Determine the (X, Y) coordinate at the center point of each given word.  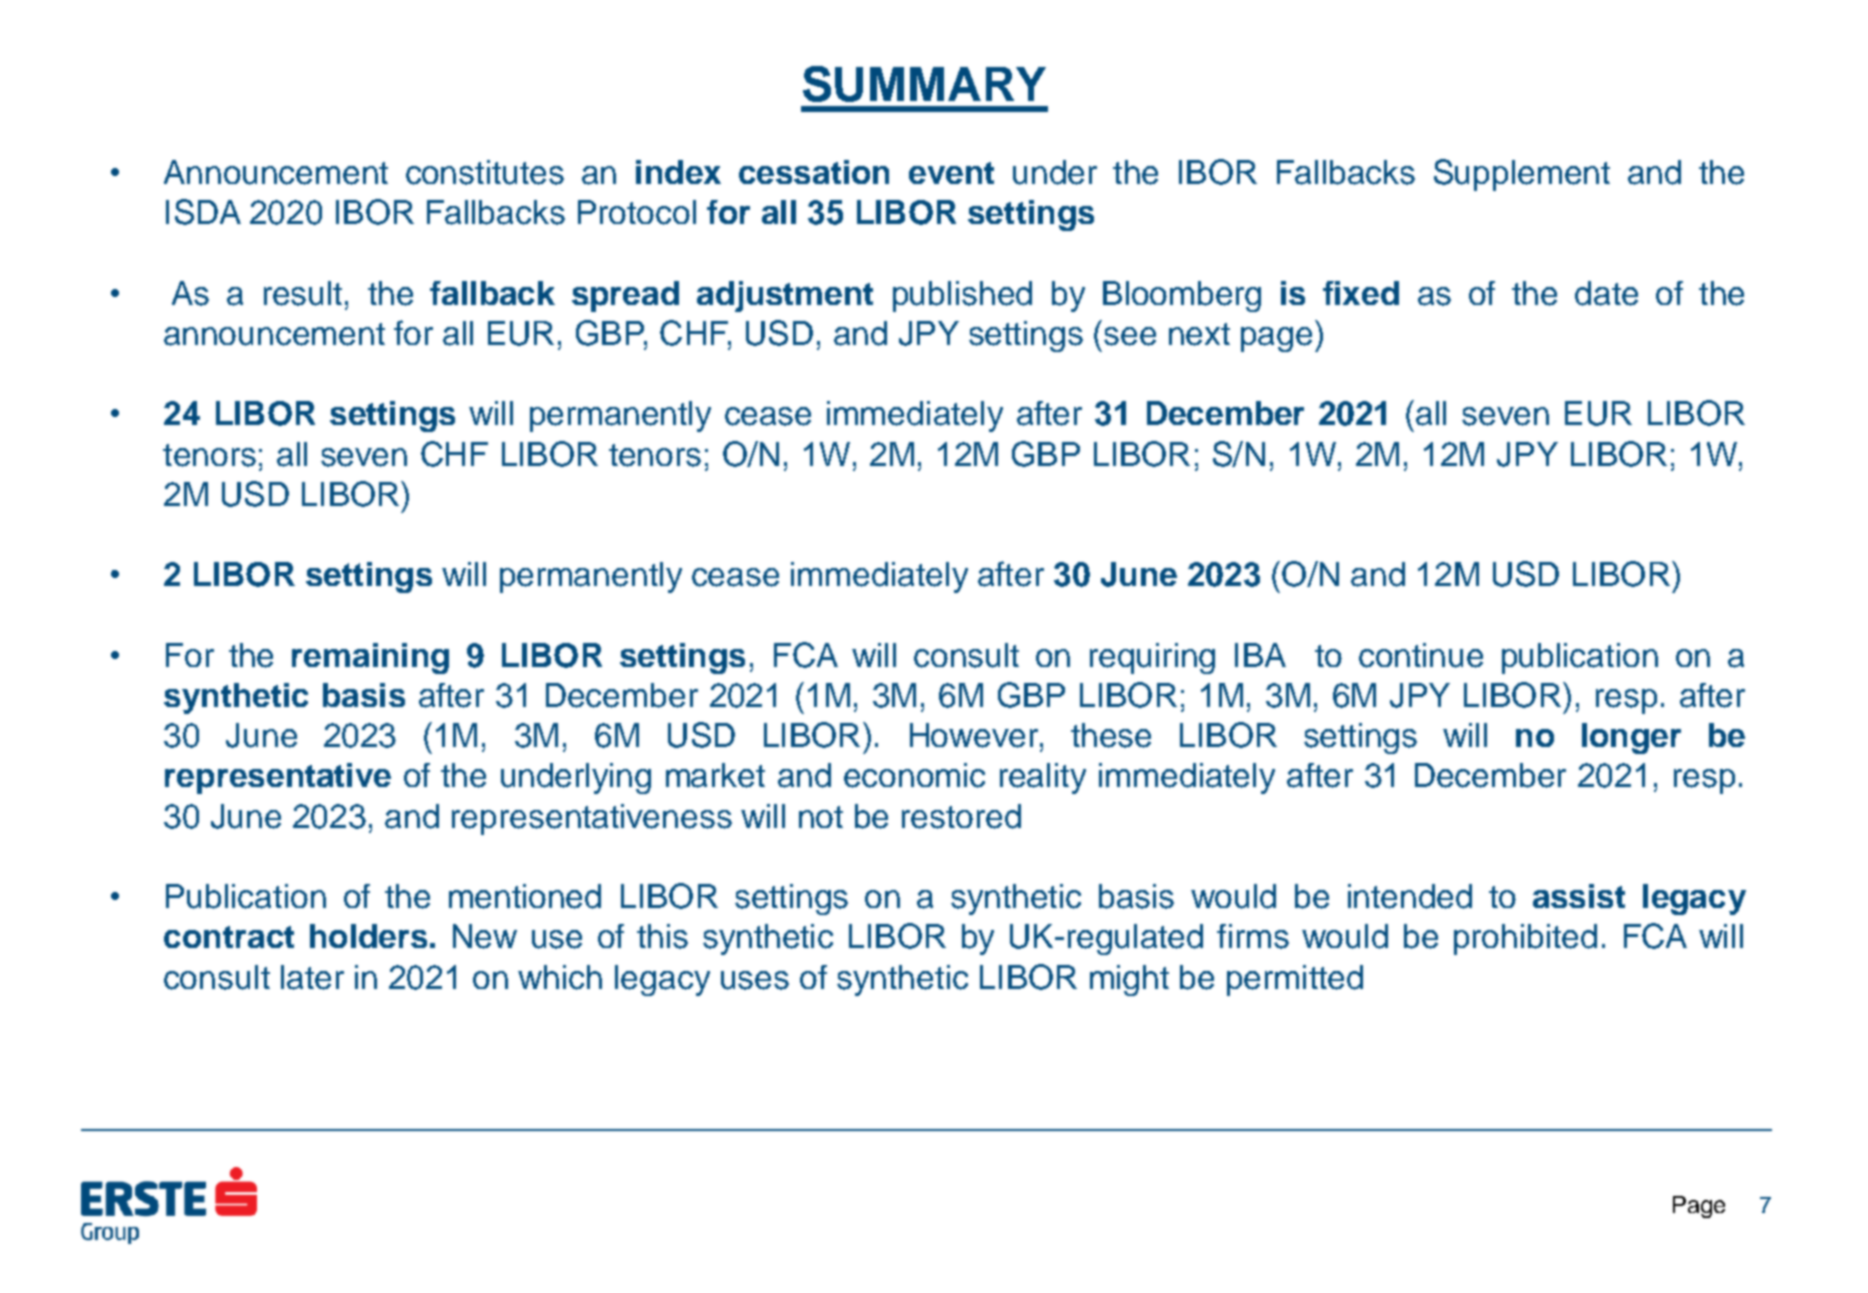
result (303, 293)
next (1199, 334)
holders (368, 936)
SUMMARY (924, 84)
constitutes (485, 172)
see (1130, 336)
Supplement (1522, 175)
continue (1421, 655)
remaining (370, 658)
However (975, 735)
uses (755, 980)
